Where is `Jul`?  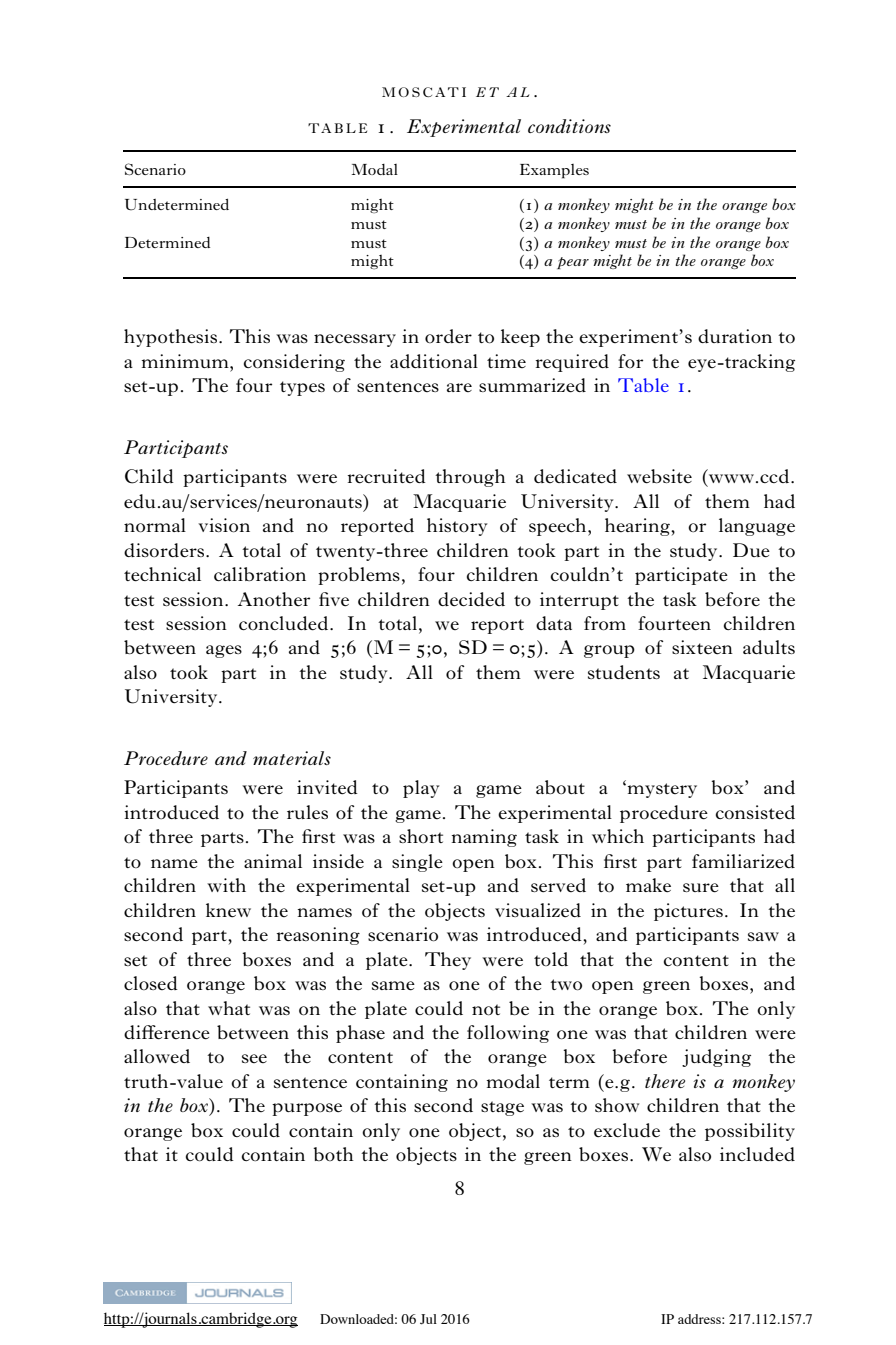 Jul is located at coordinates (428, 1319).
